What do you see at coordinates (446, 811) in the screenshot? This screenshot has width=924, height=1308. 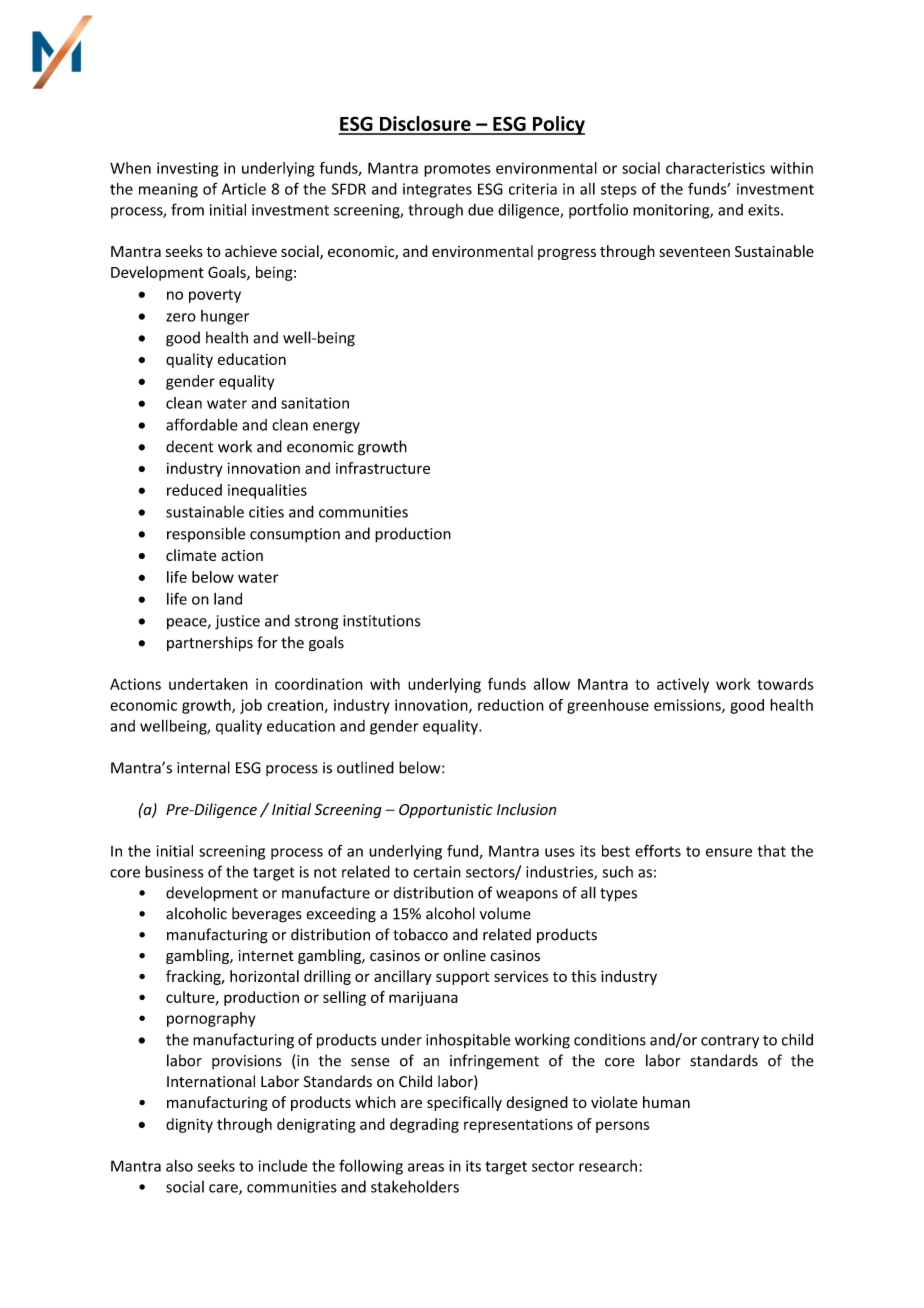 I see `Opportunistic` at bounding box center [446, 811].
